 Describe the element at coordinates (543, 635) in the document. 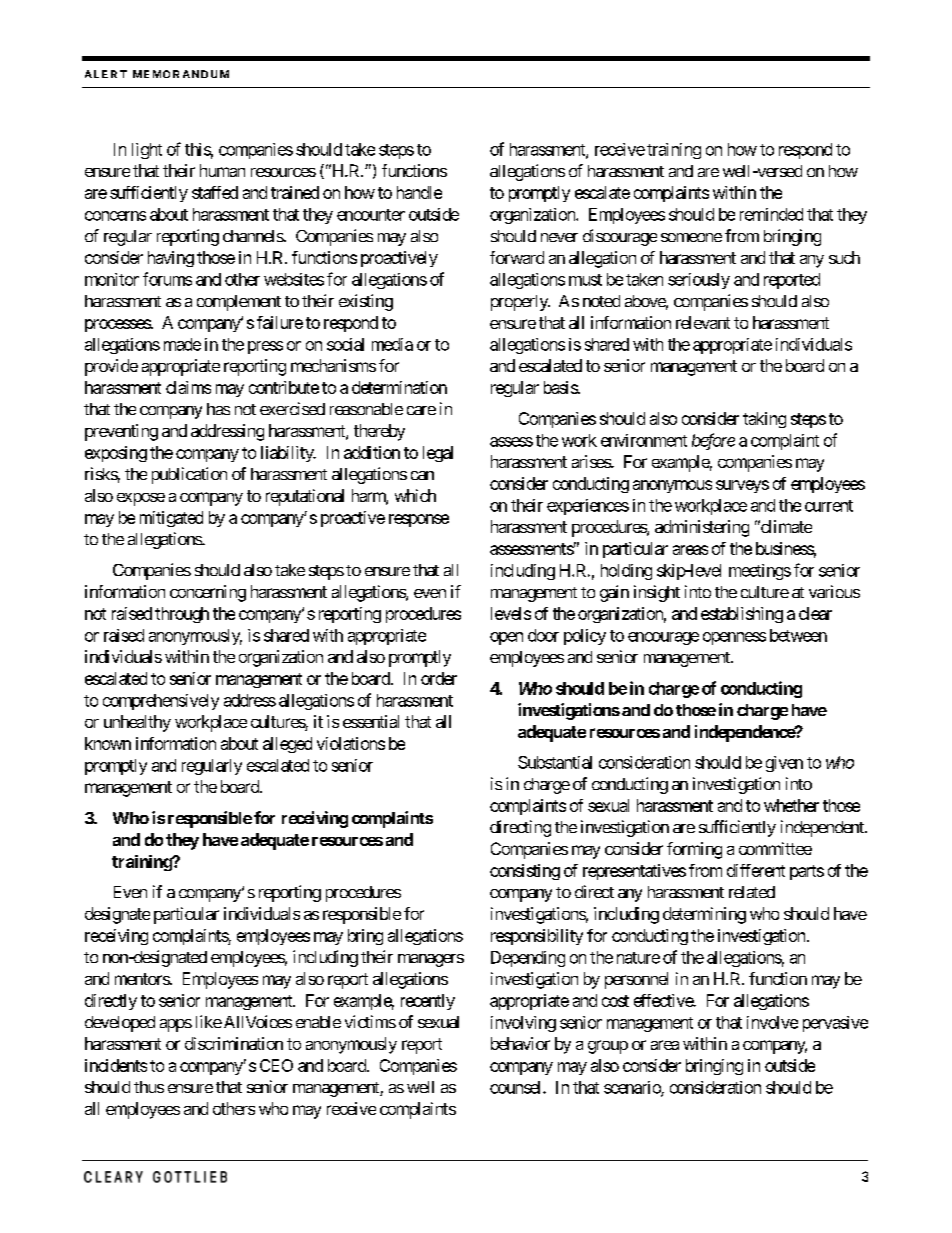

I see `door` at that location.
